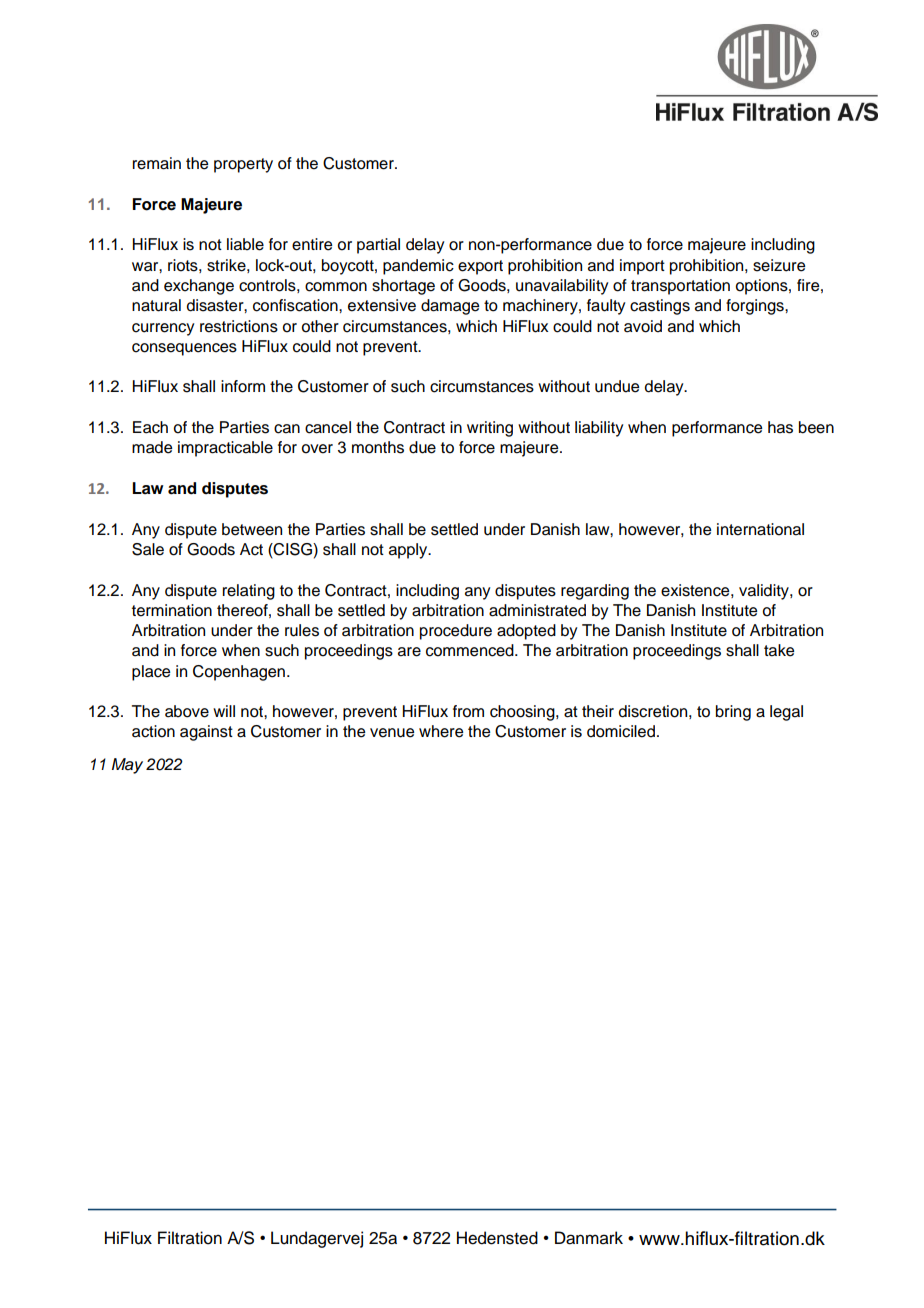  Describe the element at coordinates (206, 733) in the screenshot. I see `against` at that location.
